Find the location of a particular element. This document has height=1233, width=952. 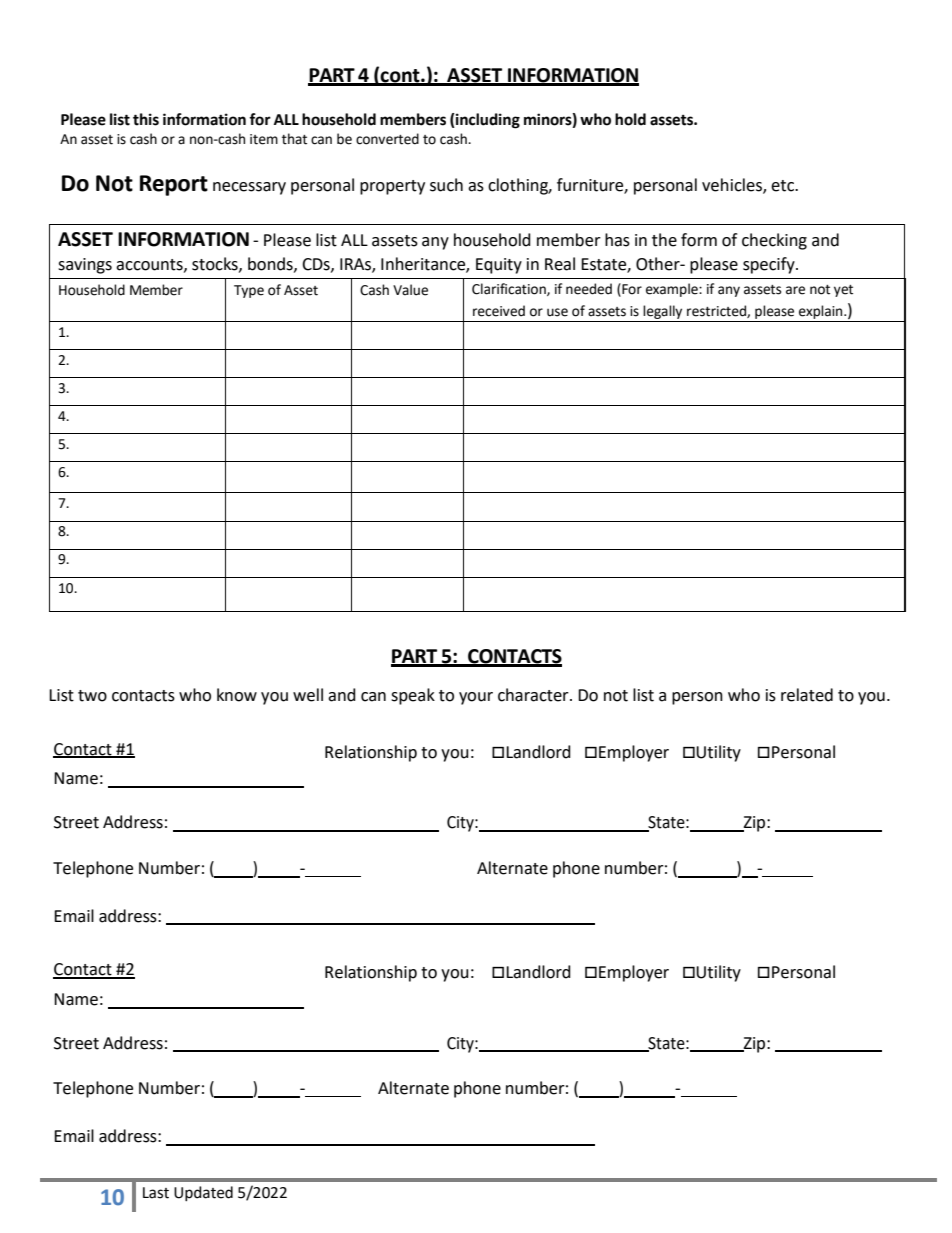

Report is located at coordinates (174, 185).
